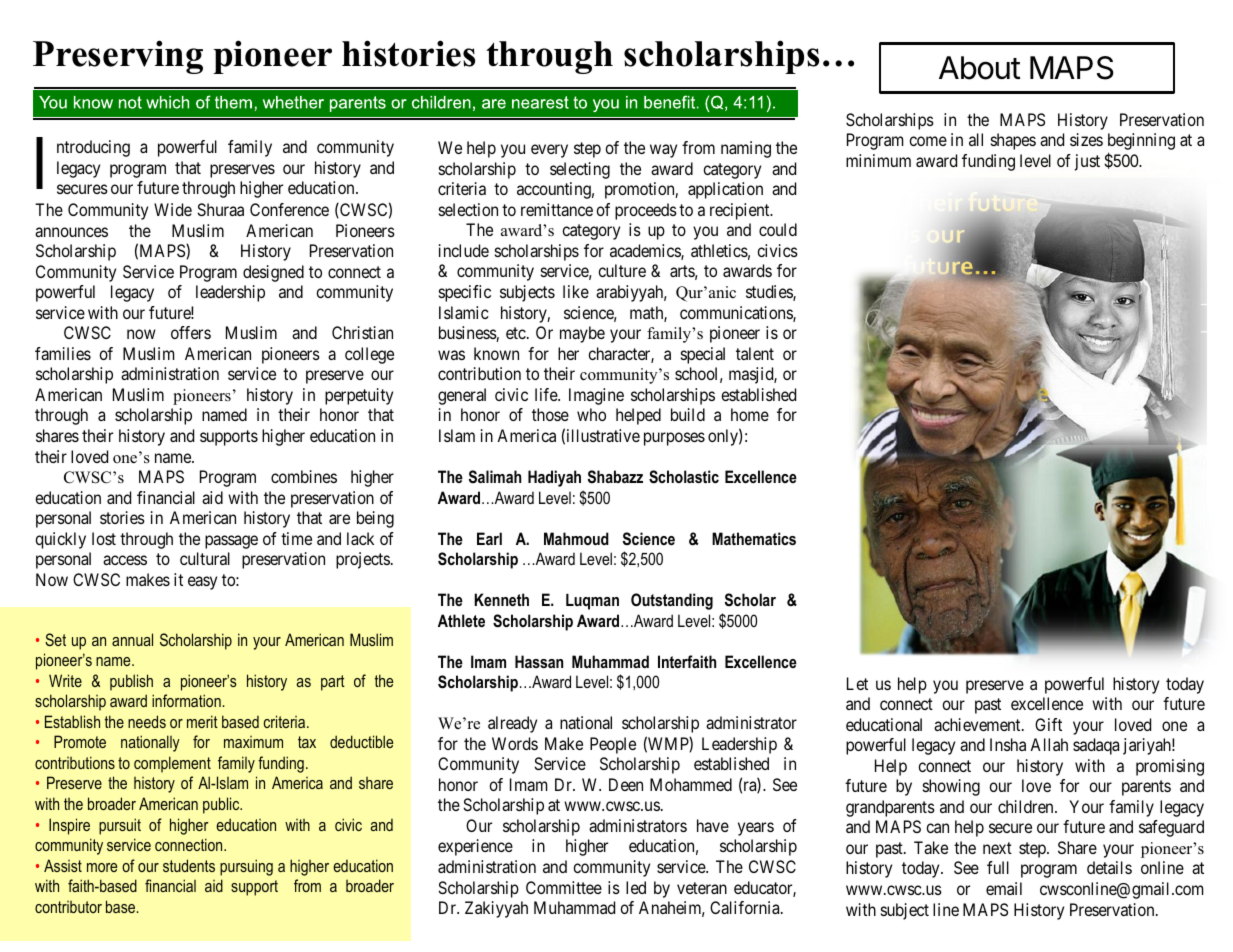 This screenshot has height=952, width=1233. What do you see at coordinates (582, 334) in the screenshot?
I see `maybe` at bounding box center [582, 334].
